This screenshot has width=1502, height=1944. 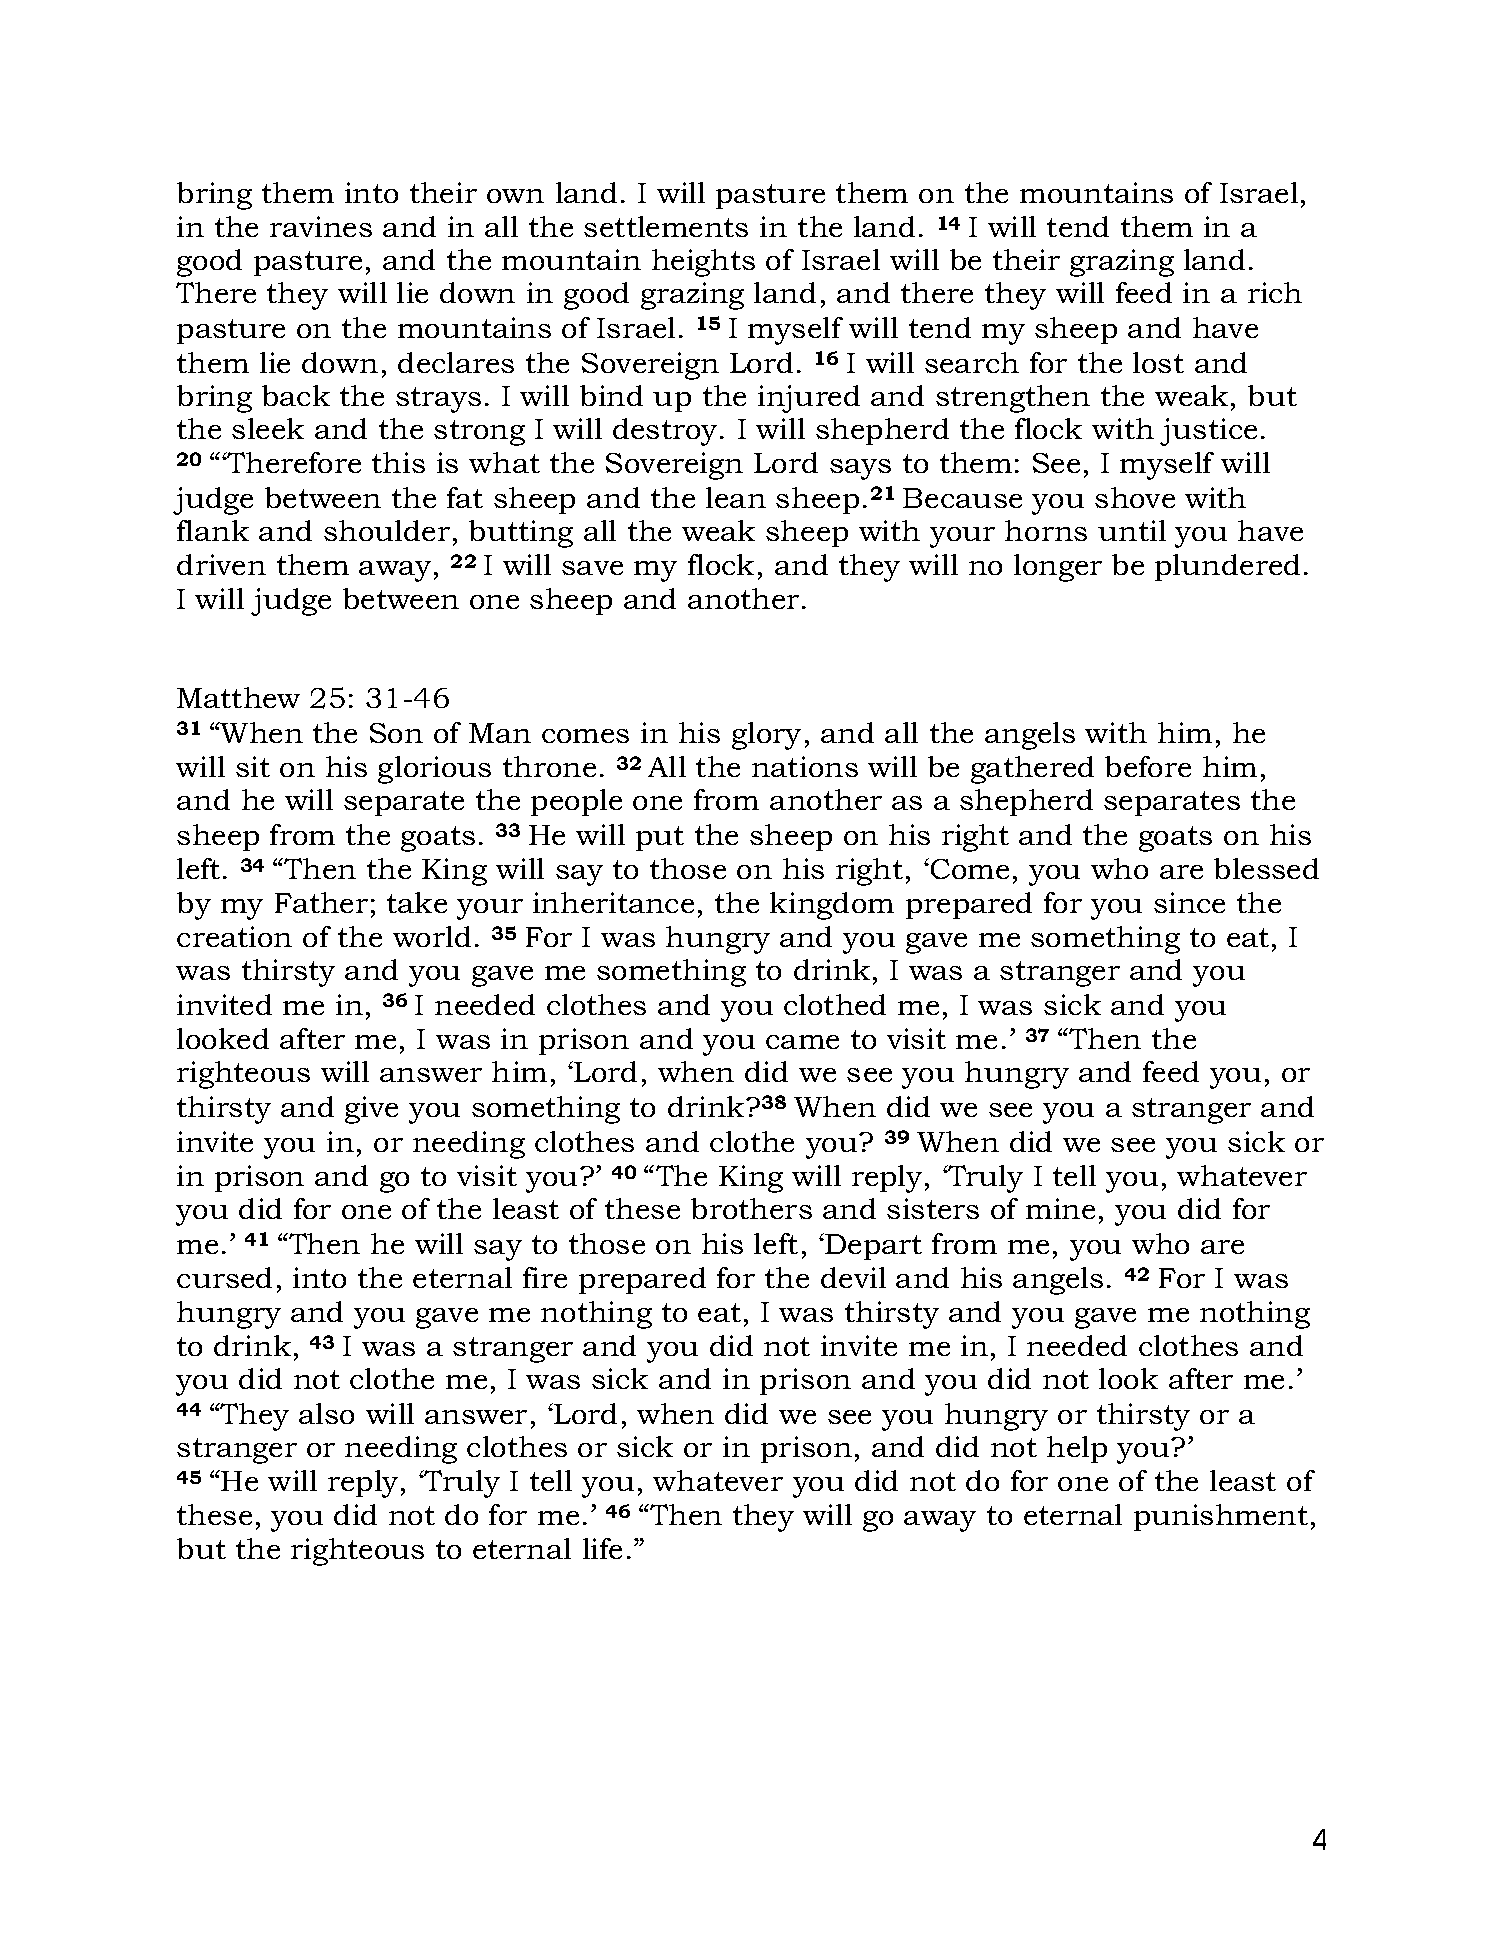 What do you see at coordinates (321, 226) in the screenshot?
I see `ravines` at bounding box center [321, 226].
